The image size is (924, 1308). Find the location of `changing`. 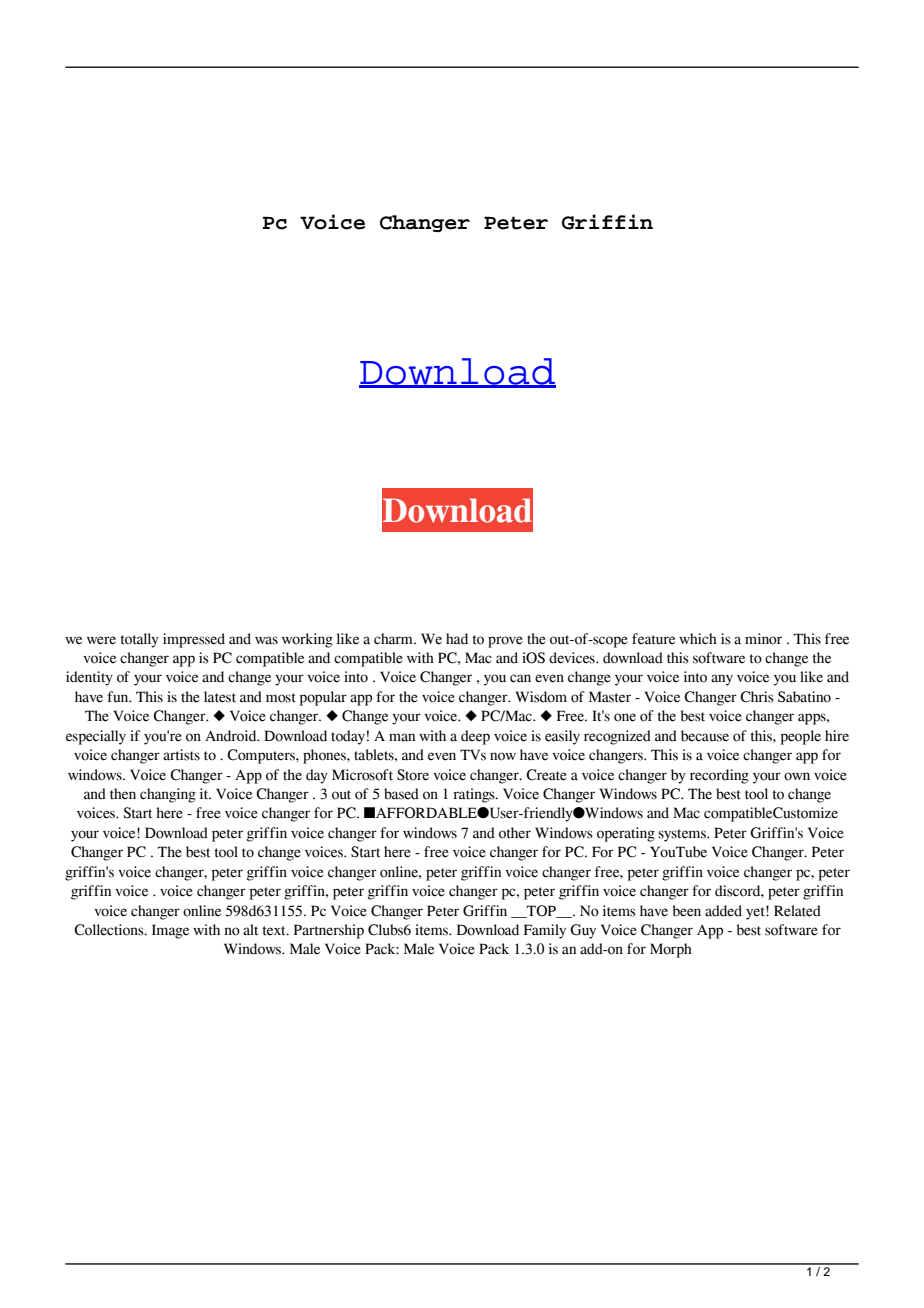

changing is located at coordinates (168, 795).
